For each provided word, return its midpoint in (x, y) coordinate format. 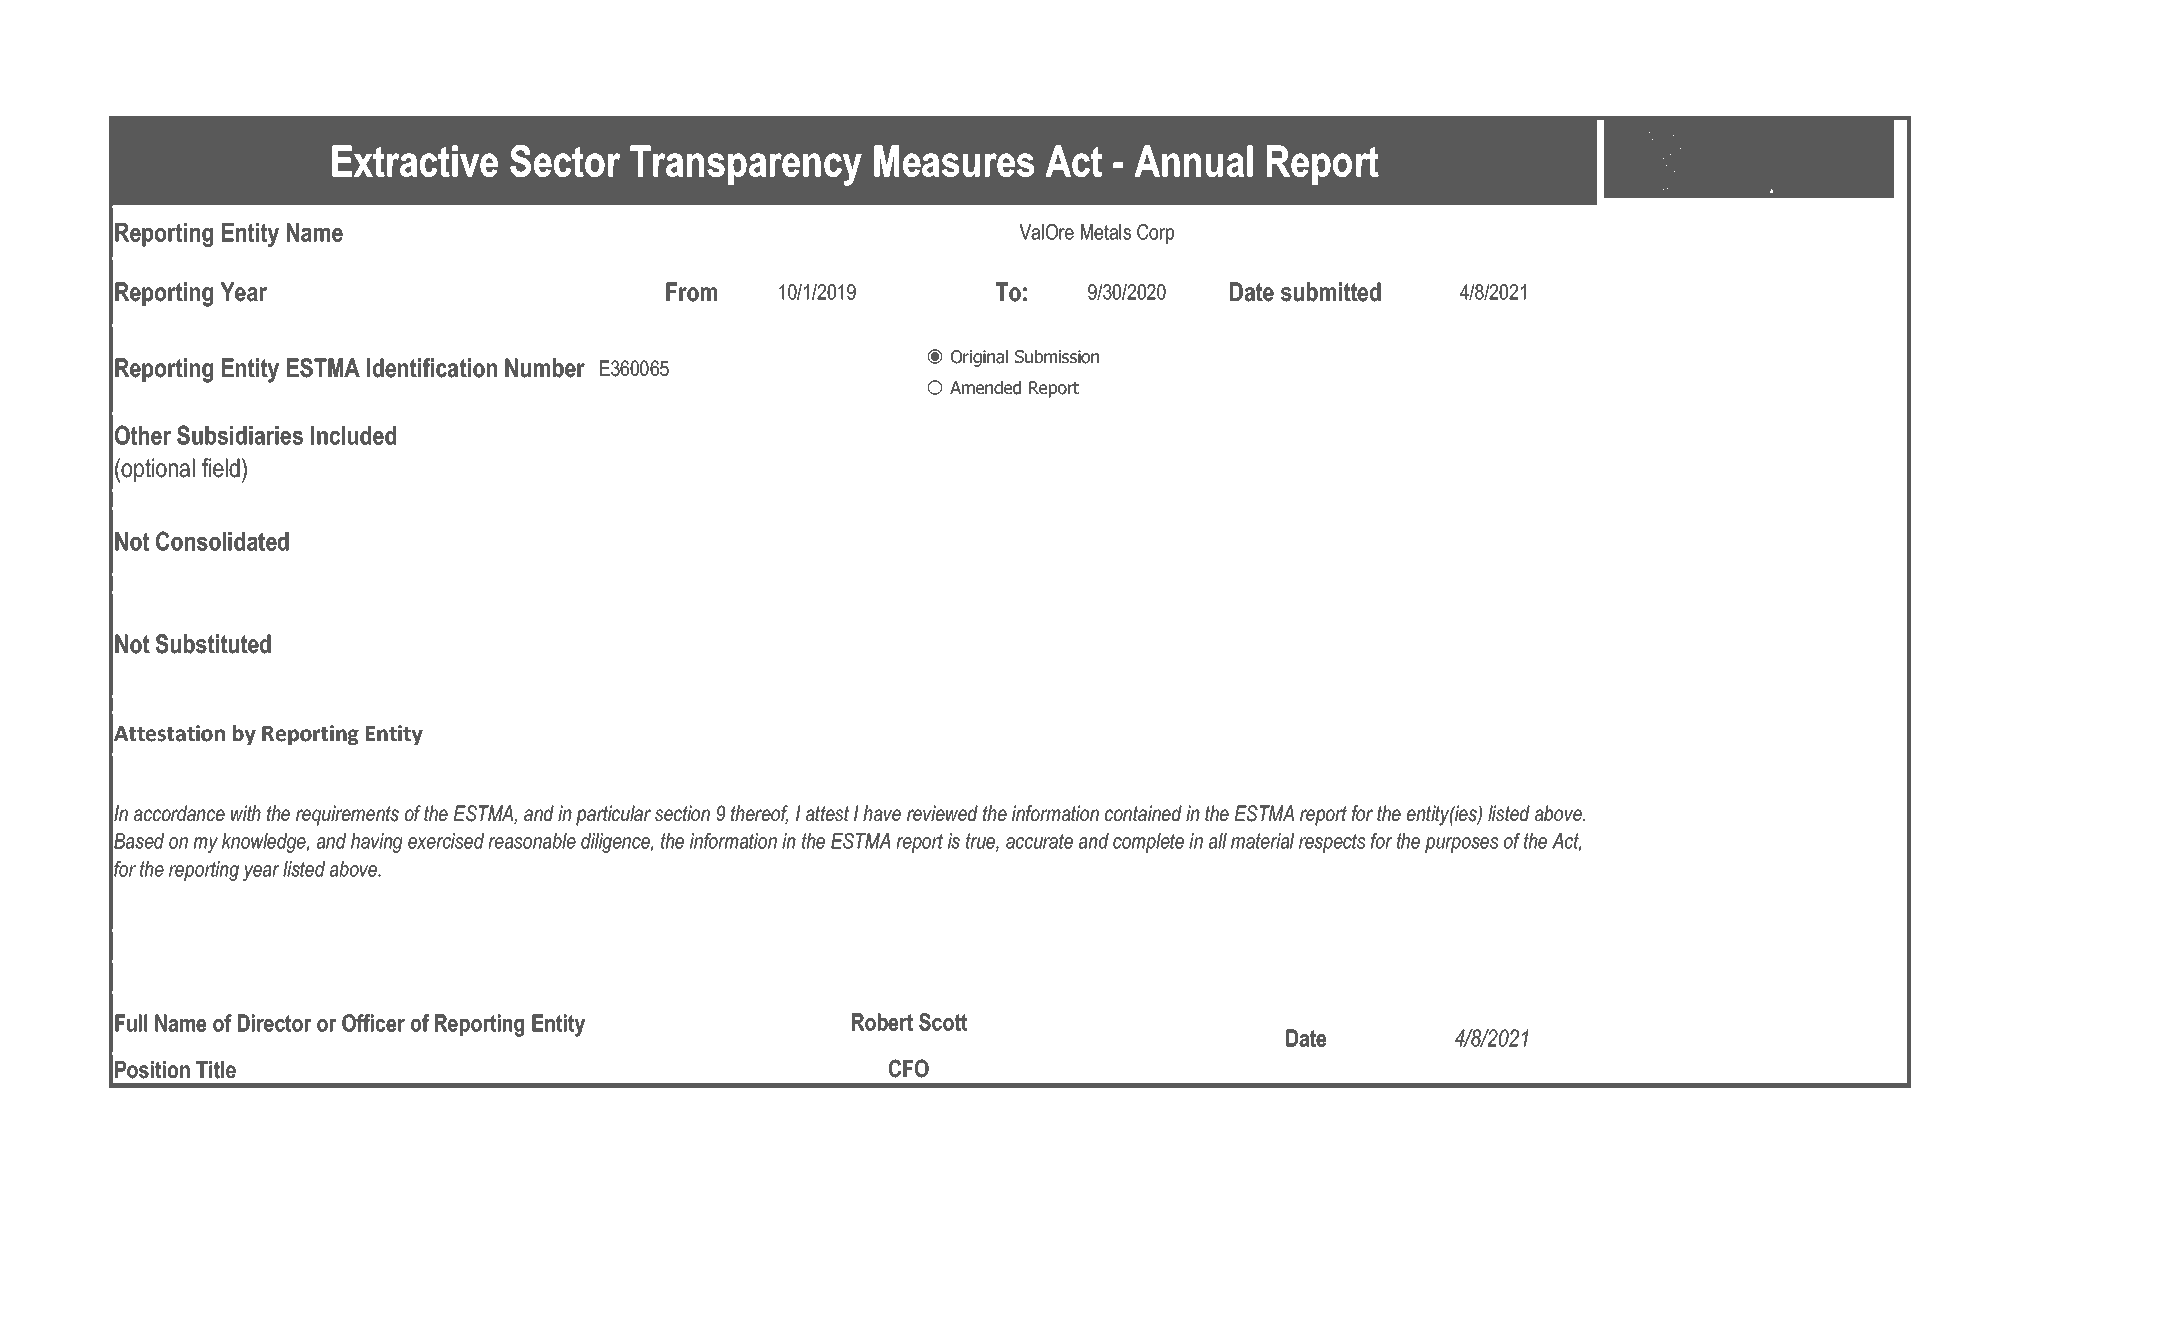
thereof (759, 814)
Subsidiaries (240, 435)
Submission (1057, 357)
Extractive (415, 161)
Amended (985, 388)
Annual (1194, 161)
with (246, 813)
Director (275, 1023)
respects (1332, 843)
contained (1143, 813)
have (882, 813)
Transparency (746, 165)
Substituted (213, 644)
